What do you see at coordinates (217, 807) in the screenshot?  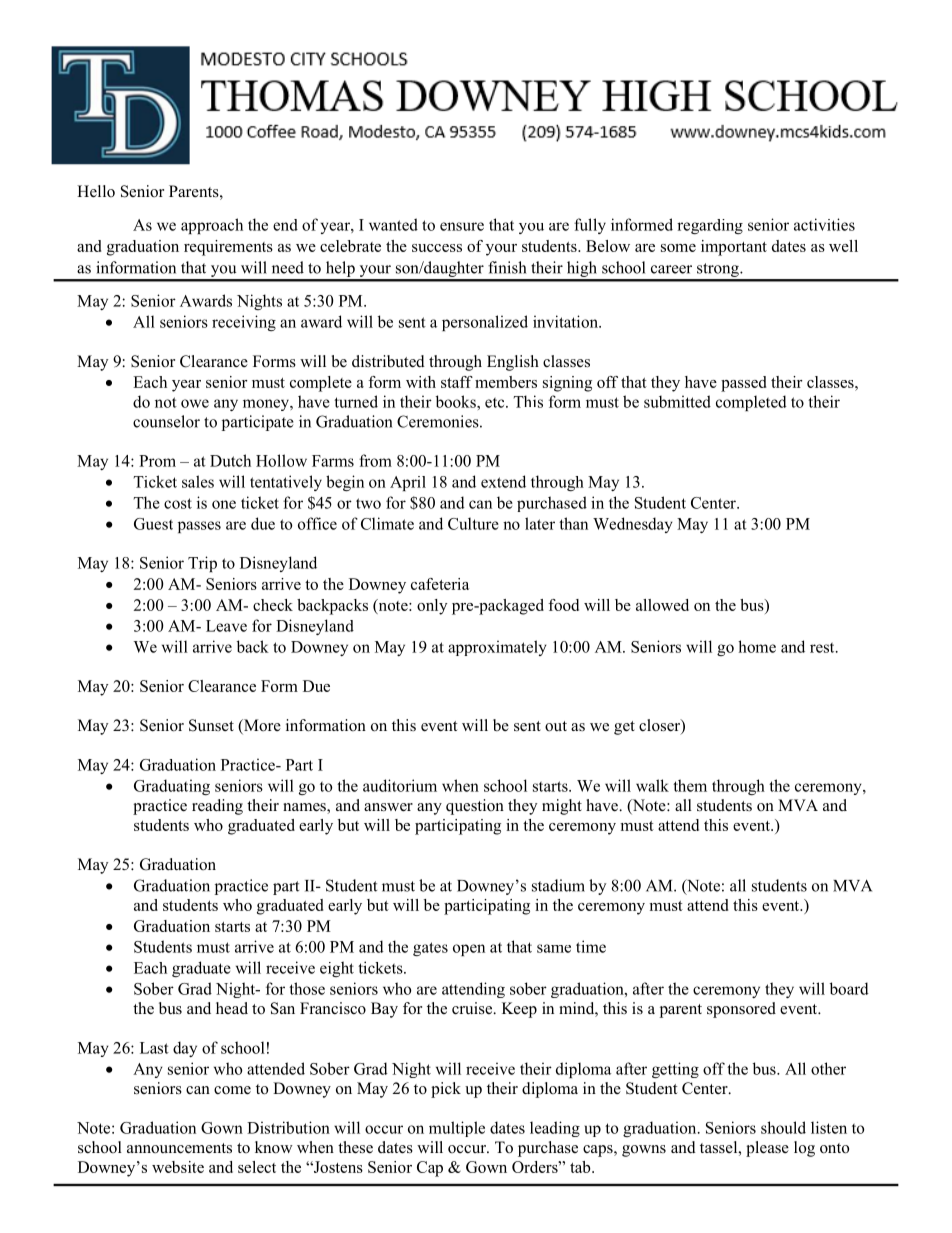 I see `reading` at bounding box center [217, 807].
